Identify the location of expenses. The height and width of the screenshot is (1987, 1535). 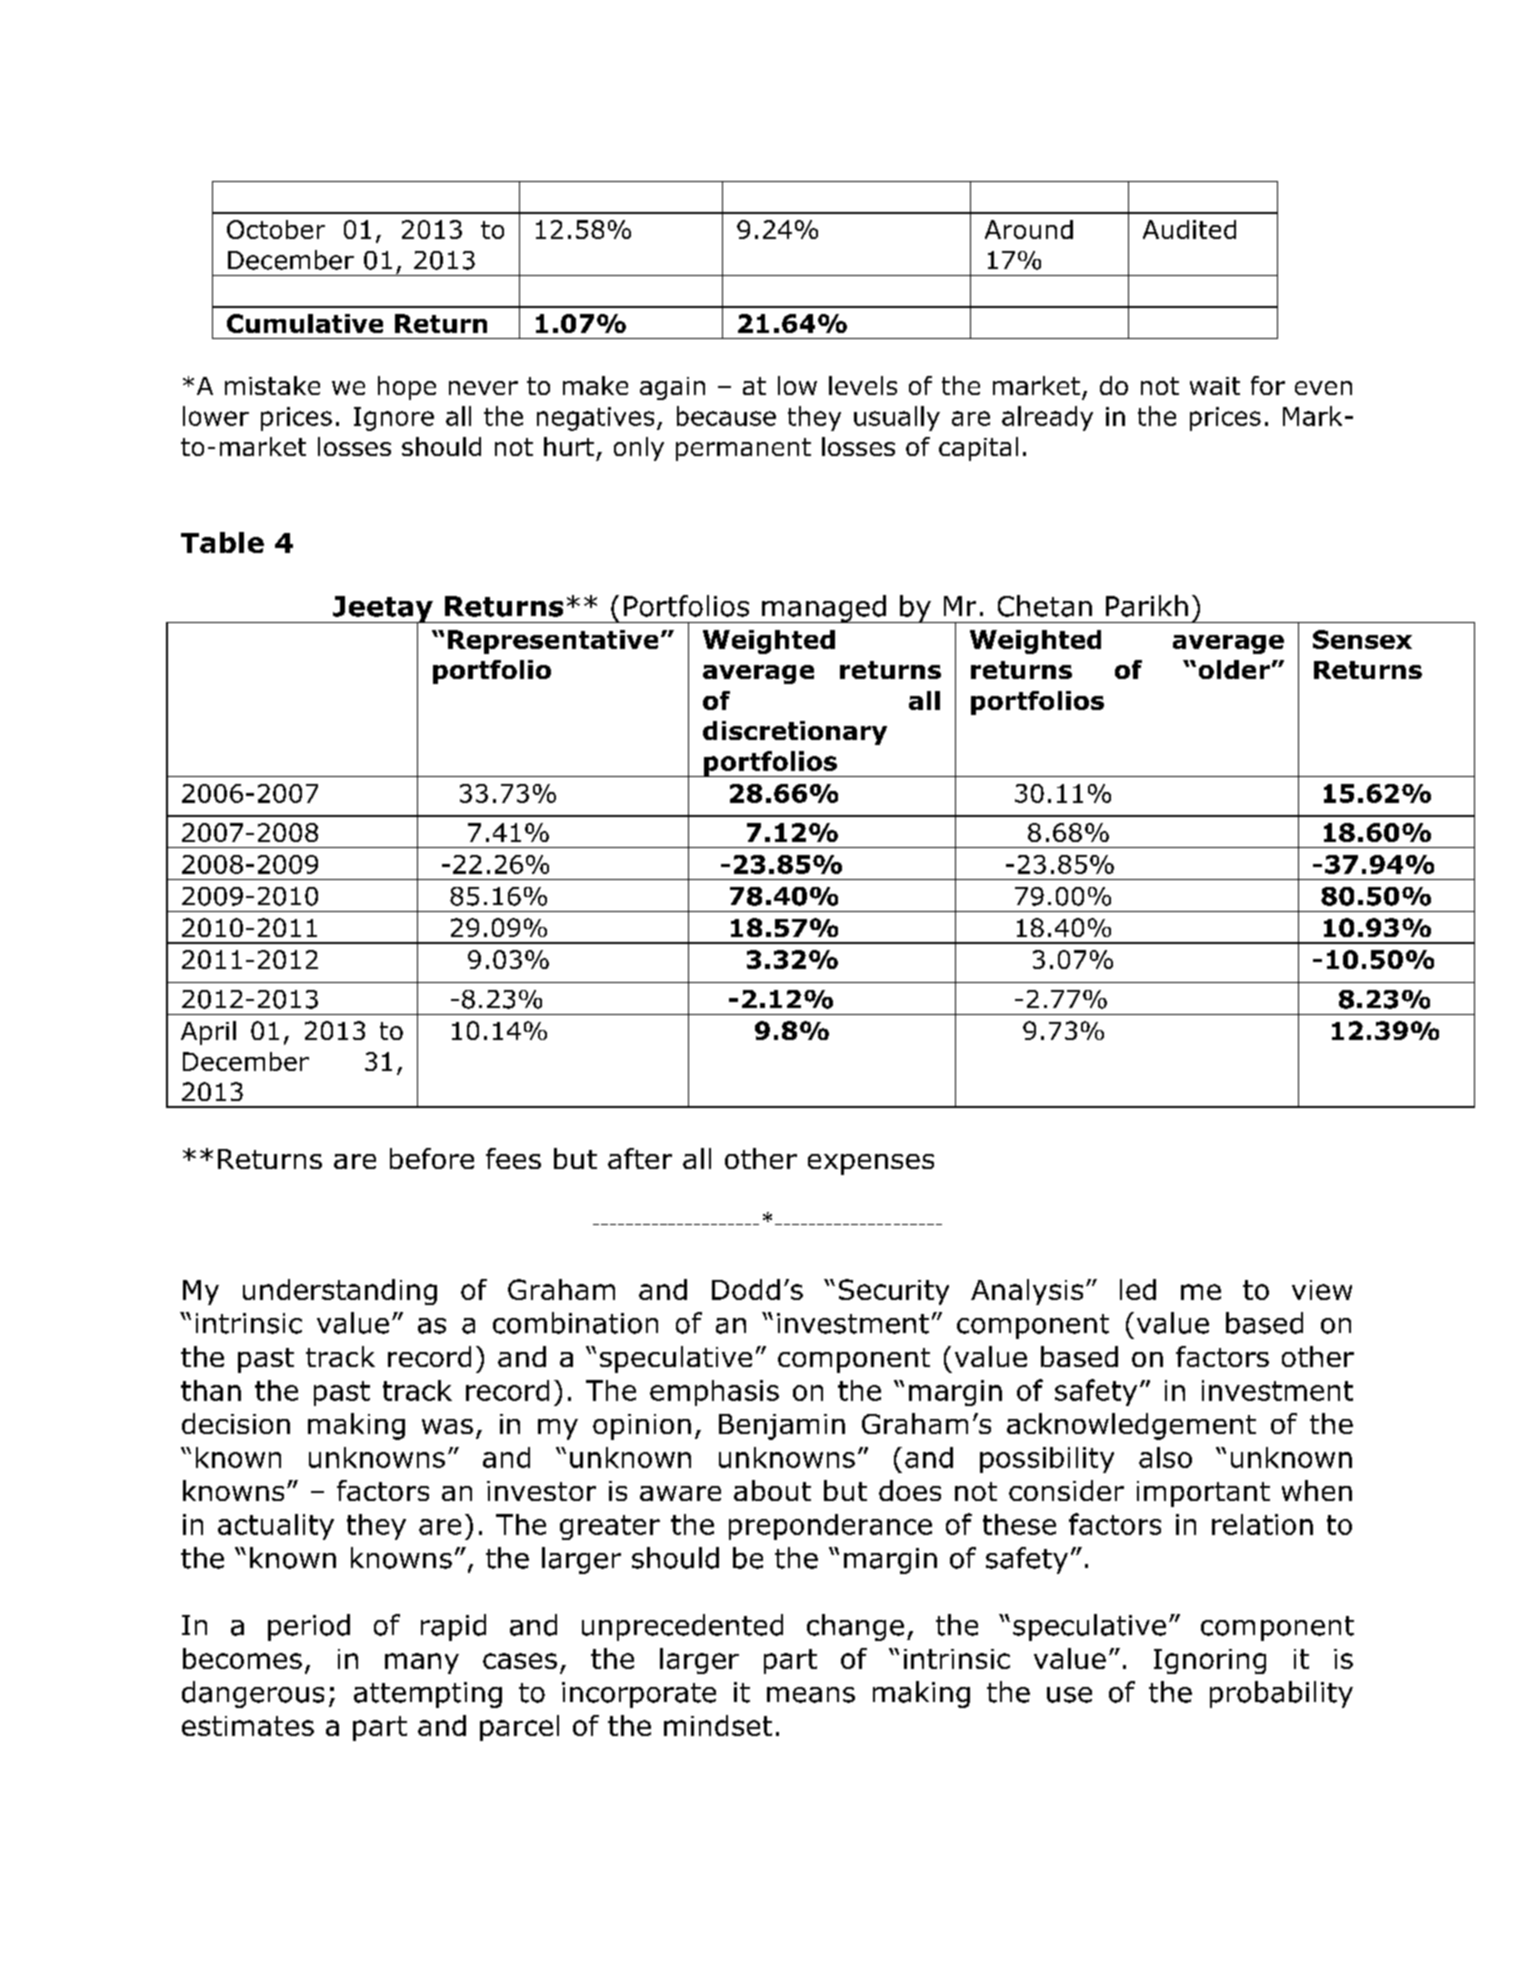
(871, 1164).
